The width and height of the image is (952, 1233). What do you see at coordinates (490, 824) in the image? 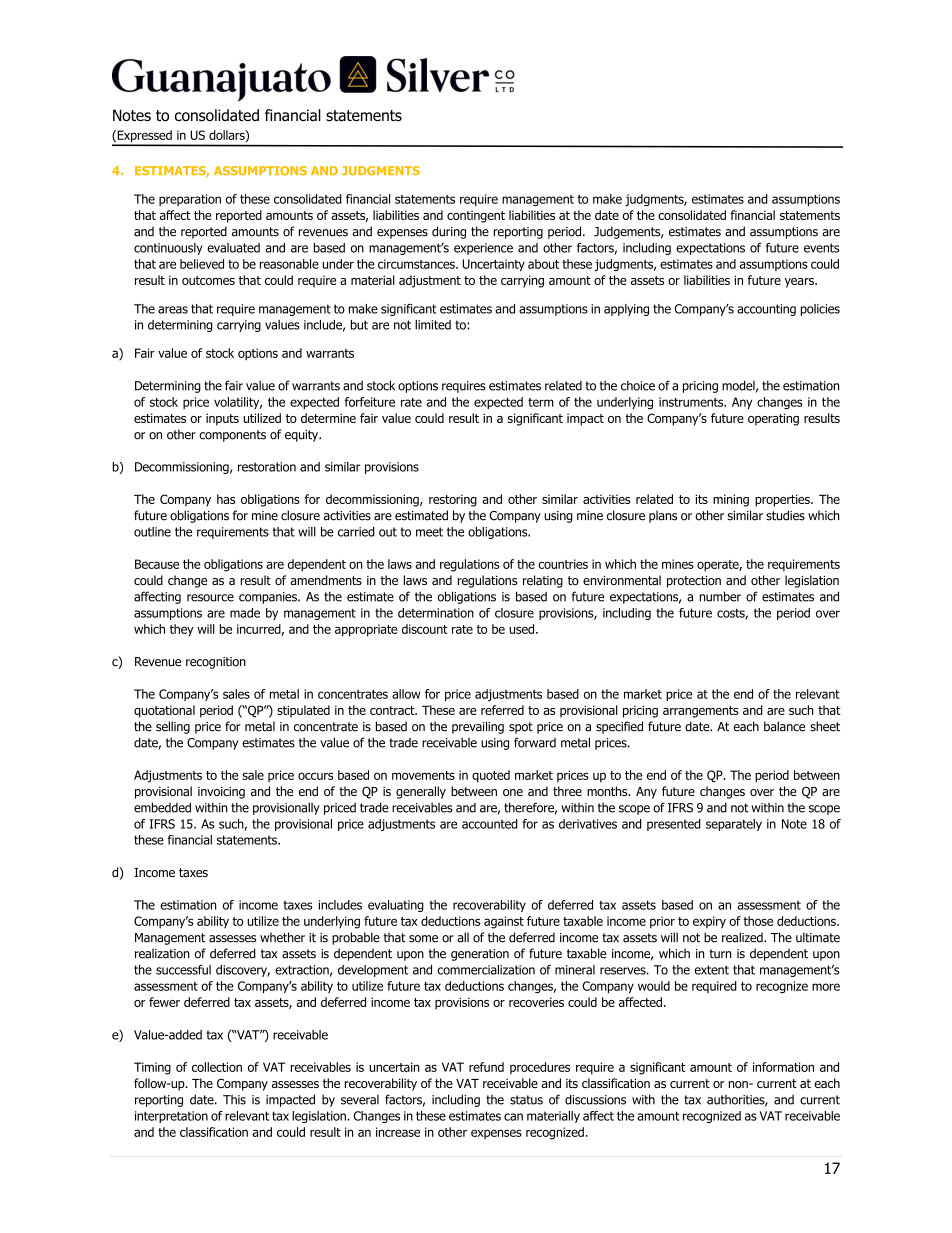
I see `accounted` at bounding box center [490, 824].
